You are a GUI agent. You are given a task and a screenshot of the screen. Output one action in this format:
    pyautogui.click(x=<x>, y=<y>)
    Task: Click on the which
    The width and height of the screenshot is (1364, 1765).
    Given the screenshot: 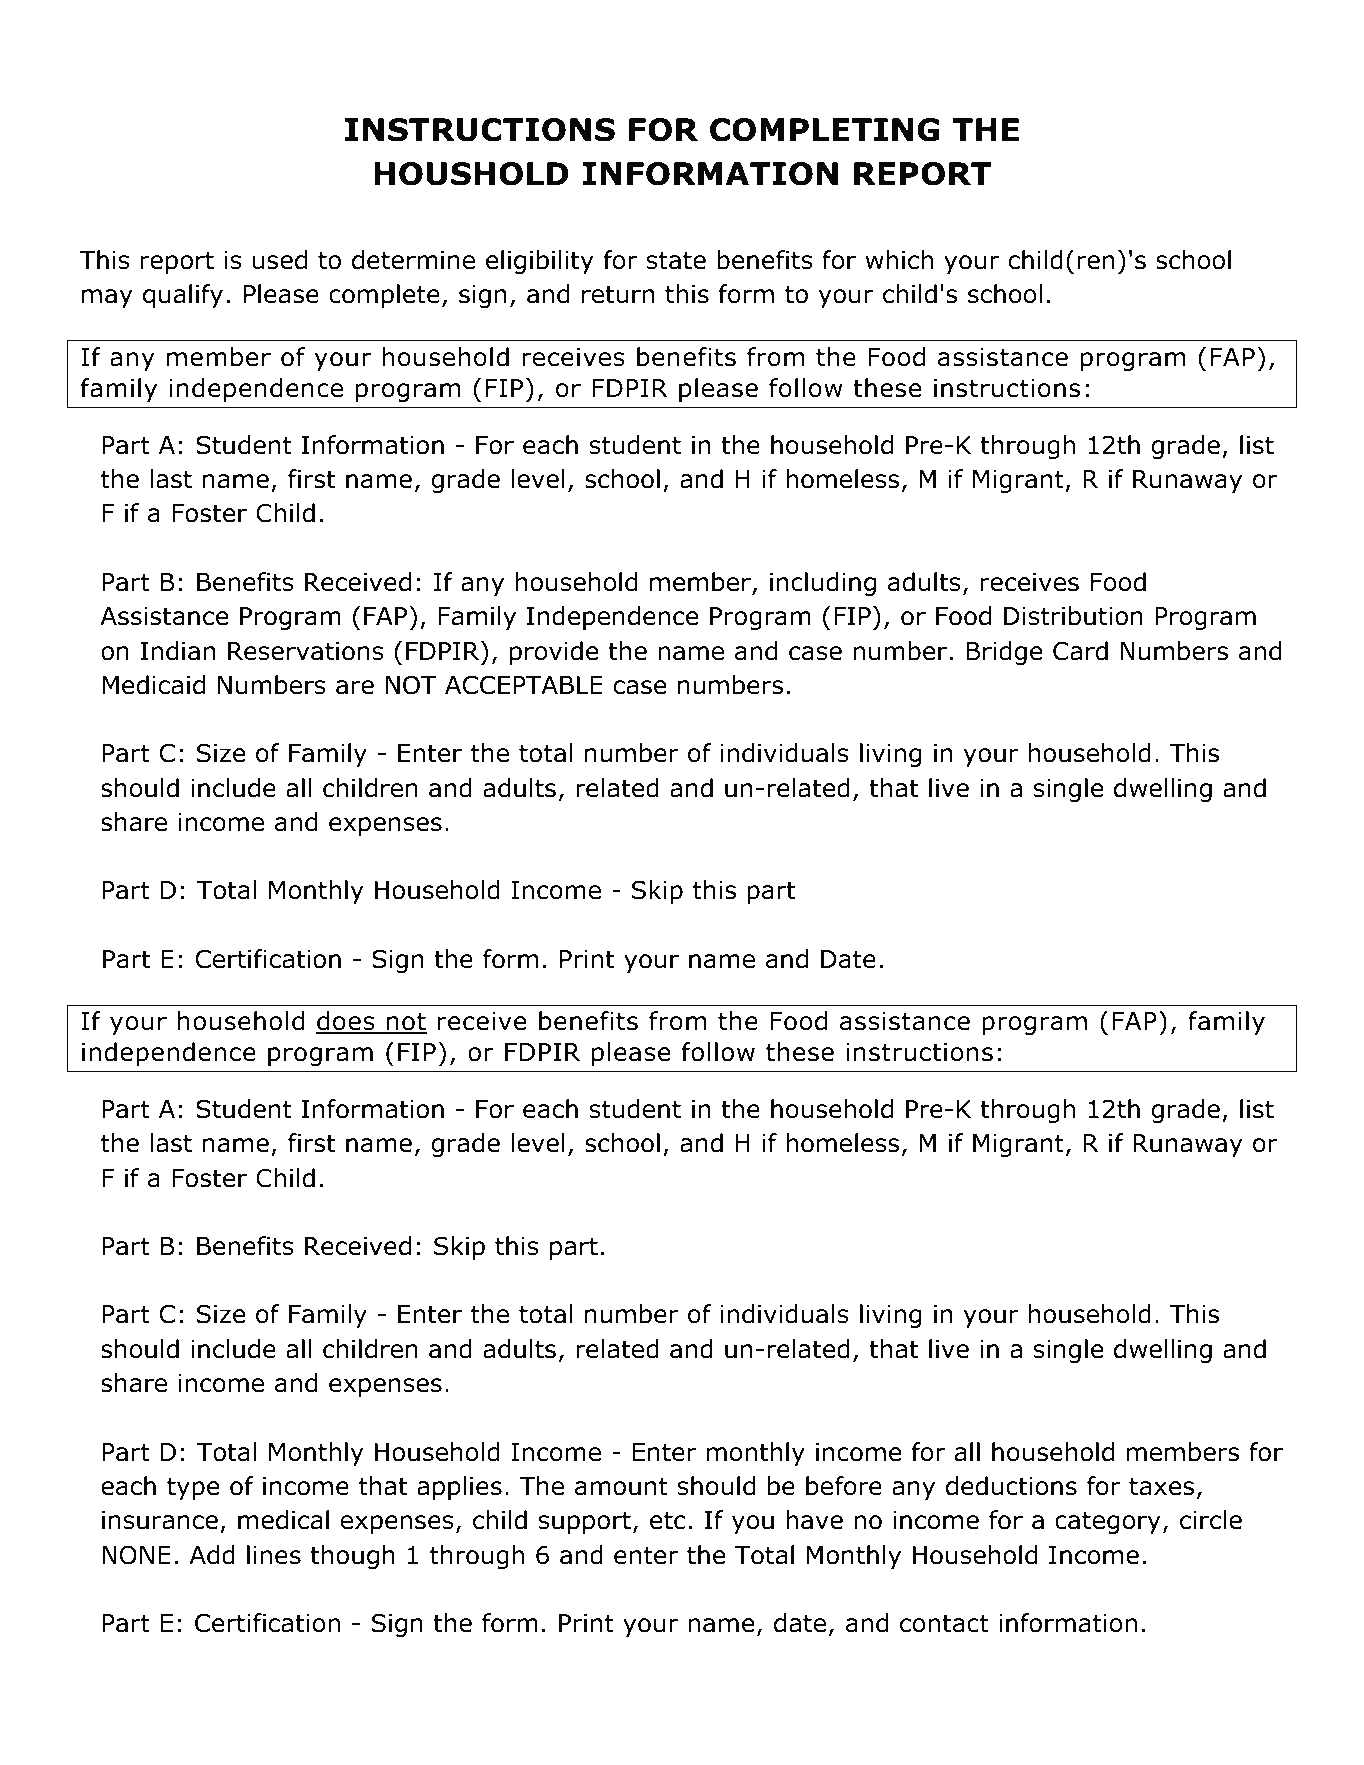 What is the action you would take?
    pyautogui.click(x=899, y=260)
